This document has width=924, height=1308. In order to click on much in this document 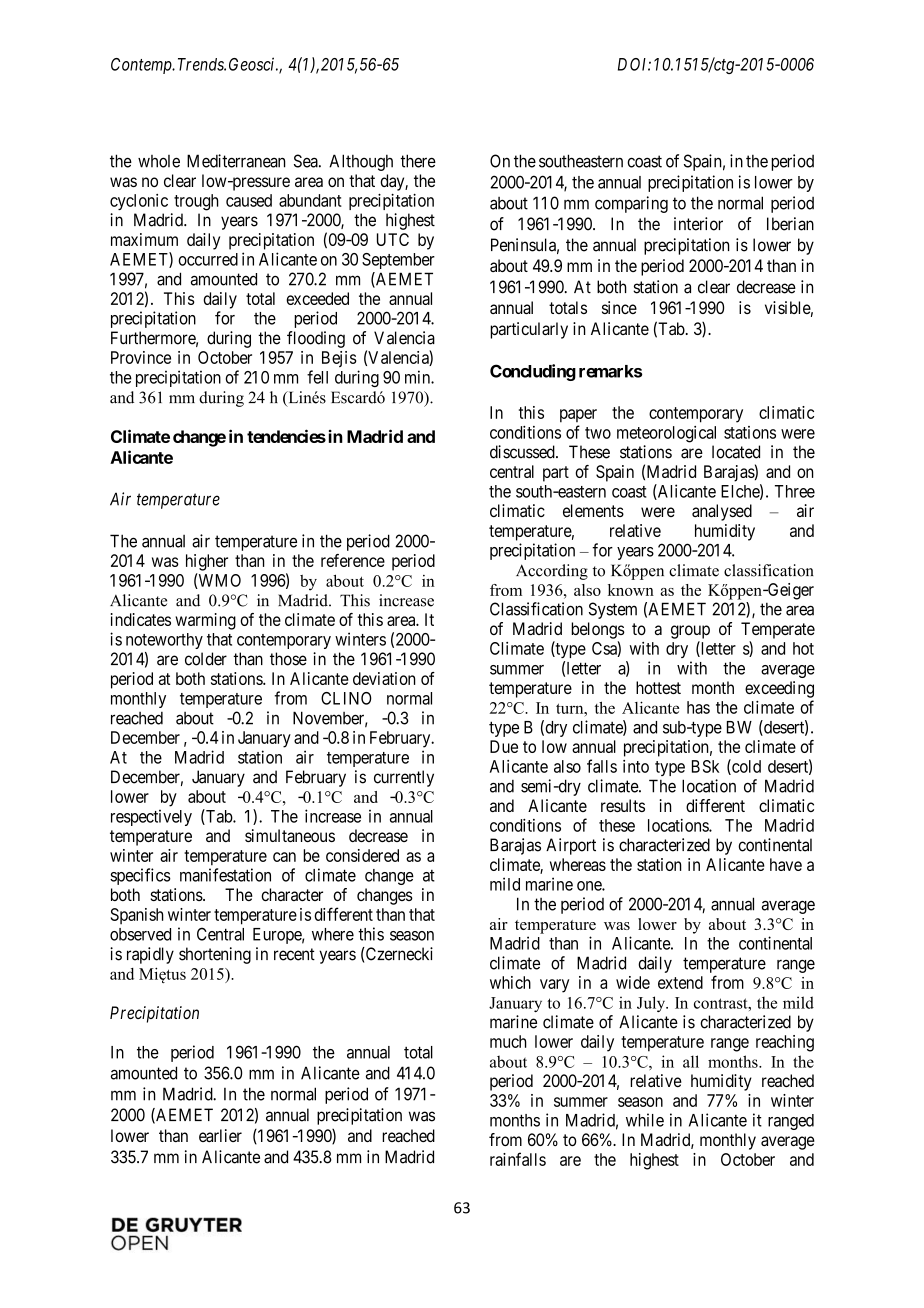, I will do `click(508, 1041)`.
